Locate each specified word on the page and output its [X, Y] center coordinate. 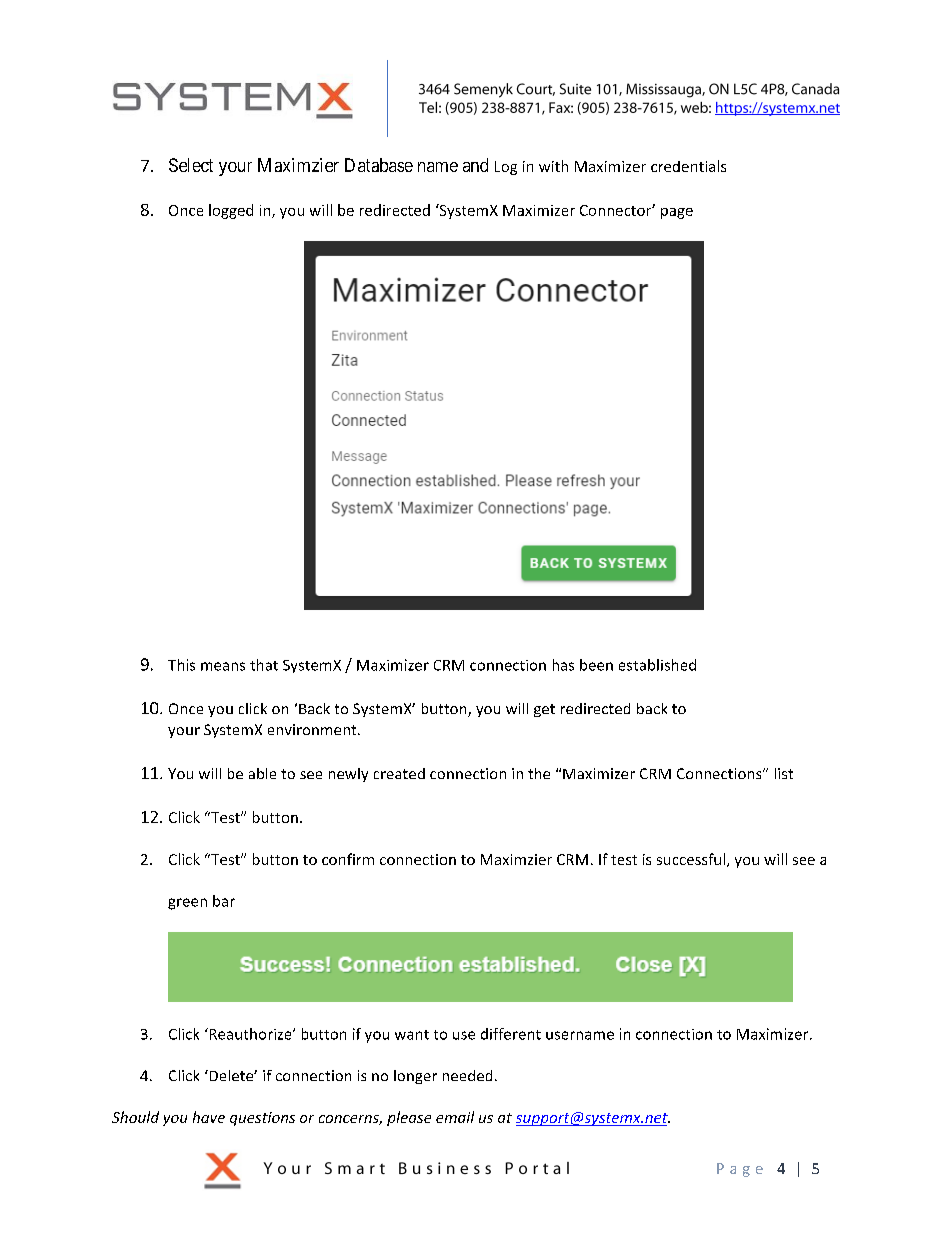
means [223, 666]
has [563, 665]
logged [231, 211]
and [475, 165]
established [657, 665]
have [209, 1117]
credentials [688, 166]
